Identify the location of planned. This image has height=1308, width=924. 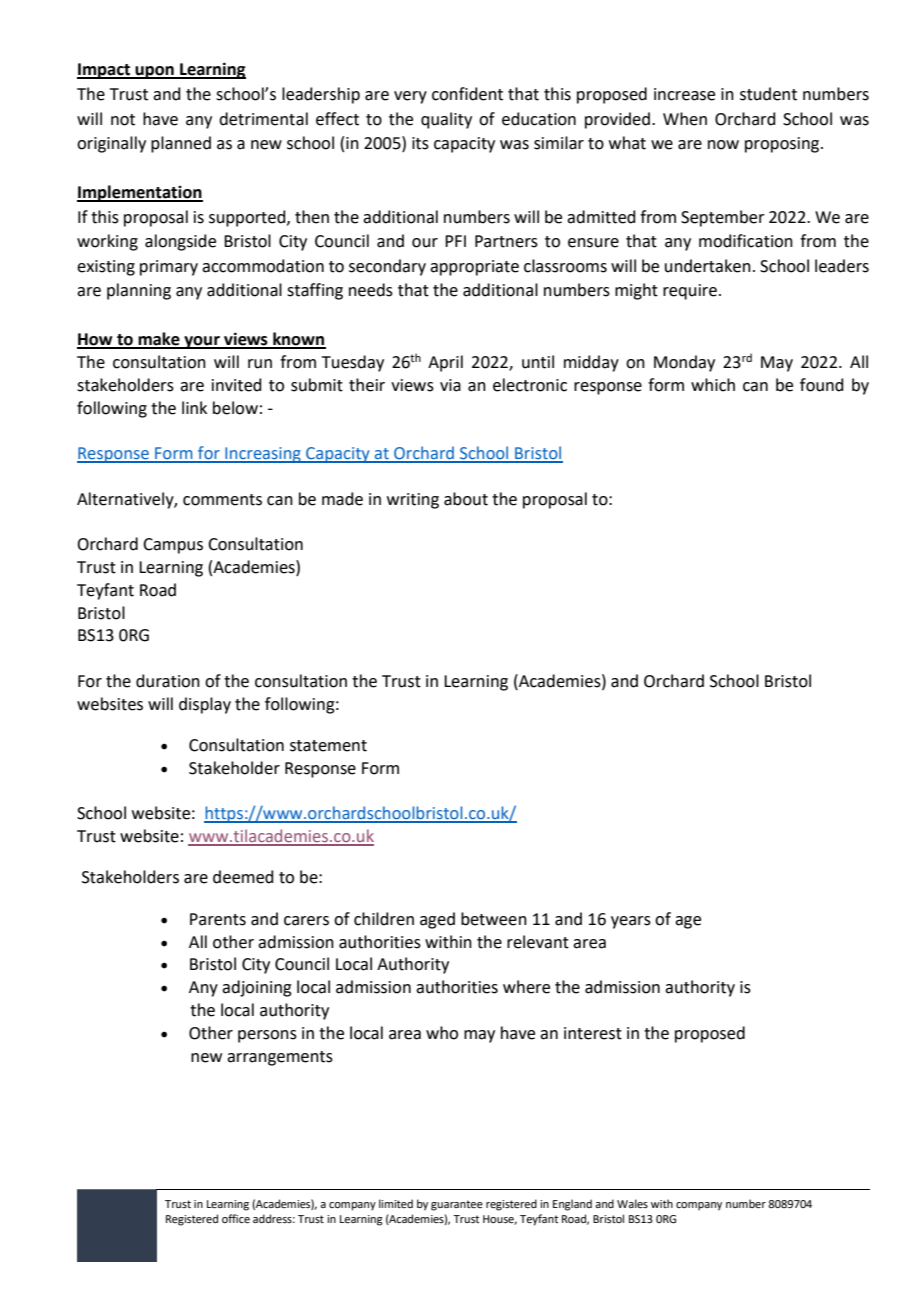
(181, 144).
